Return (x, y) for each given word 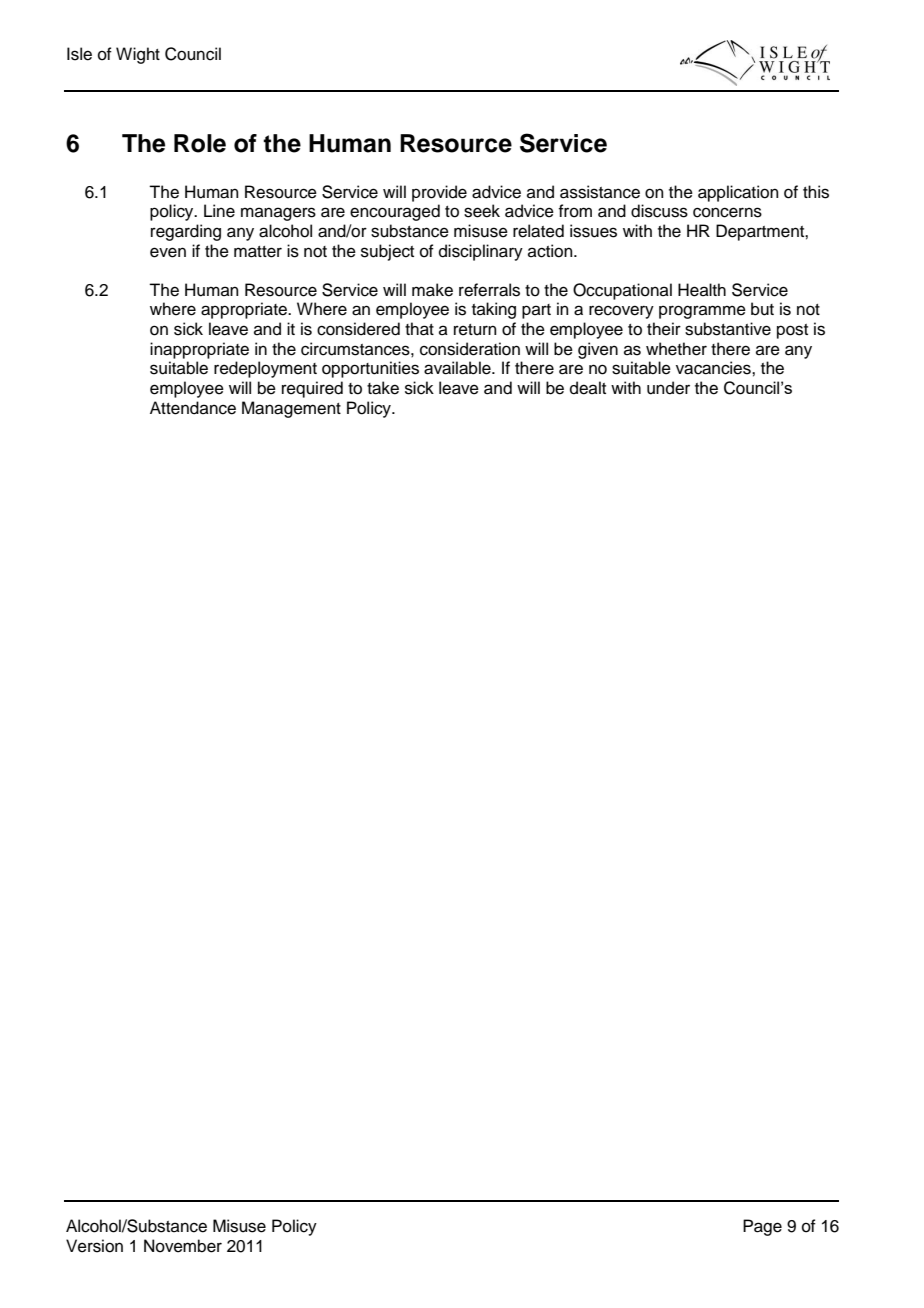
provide (439, 193)
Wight (138, 55)
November (183, 1246)
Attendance (193, 408)
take (383, 388)
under (668, 388)
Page (762, 1227)
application (738, 193)
